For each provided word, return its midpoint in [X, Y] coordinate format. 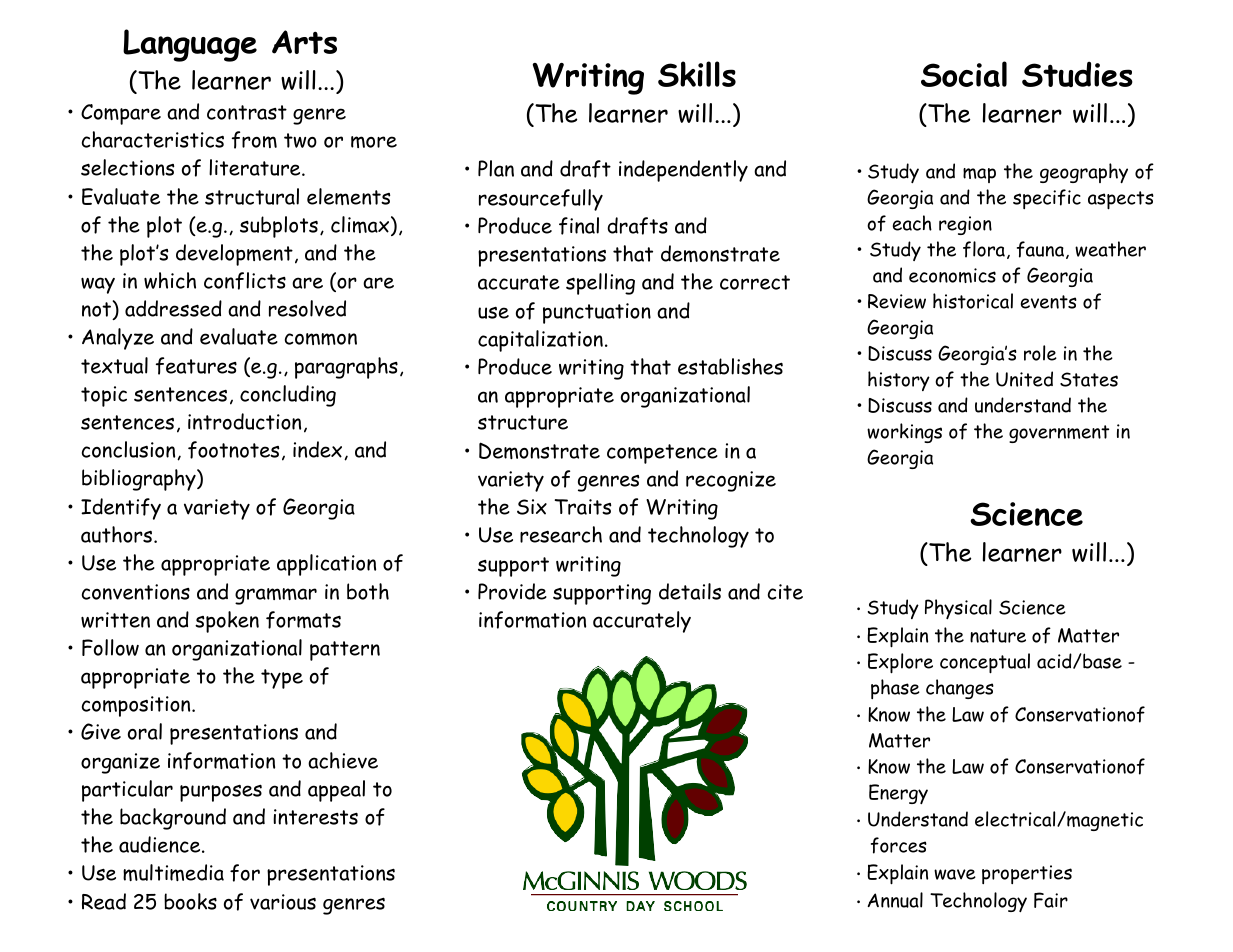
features [196, 366]
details [690, 591]
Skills [697, 74]
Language [190, 45]
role [1040, 353]
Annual [895, 900]
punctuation [597, 313]
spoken [227, 622]
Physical [958, 609]
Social [964, 74]
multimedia [173, 872]
